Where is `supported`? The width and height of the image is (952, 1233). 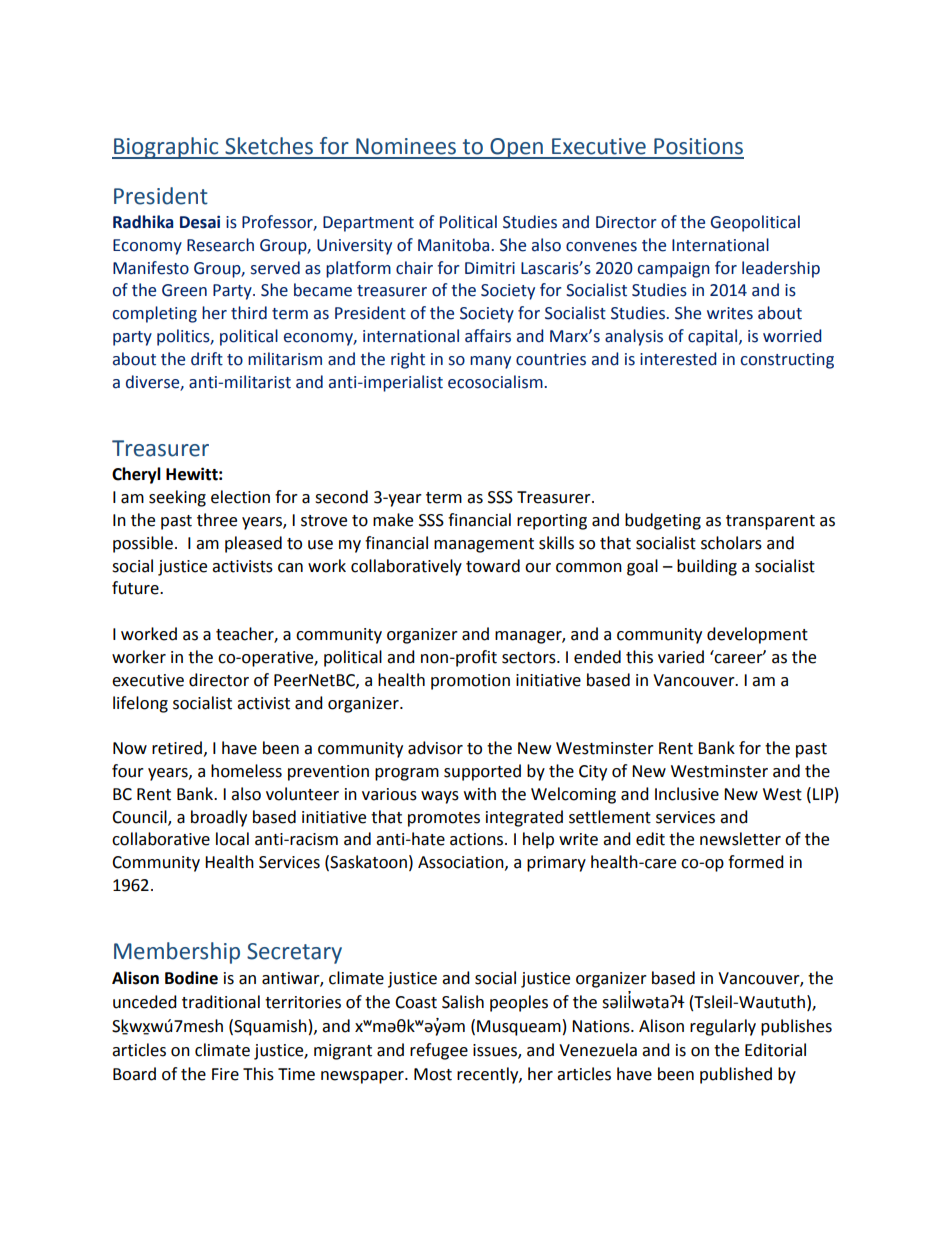
supported is located at coordinates (482, 772).
